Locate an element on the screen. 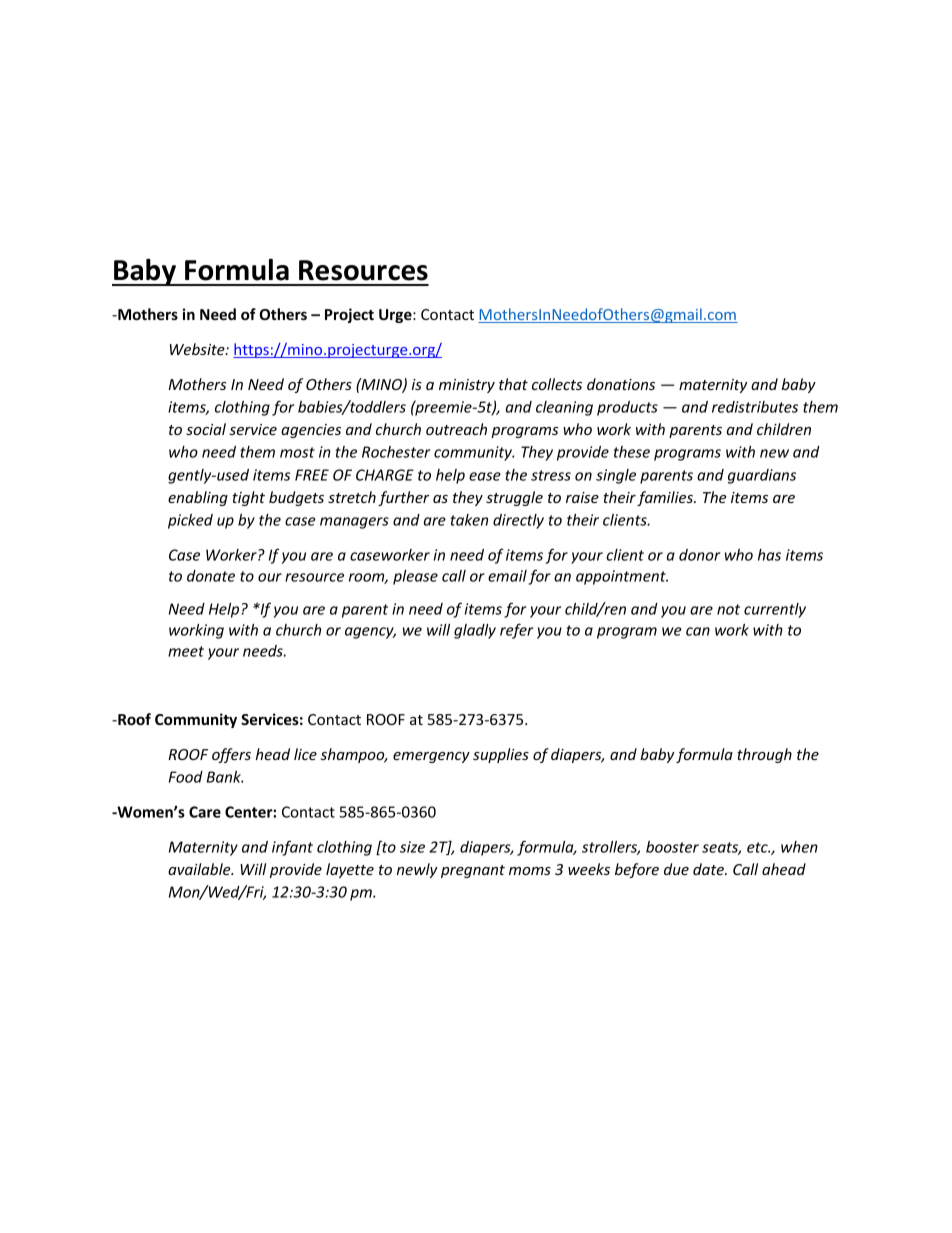  infant is located at coordinates (292, 848).
